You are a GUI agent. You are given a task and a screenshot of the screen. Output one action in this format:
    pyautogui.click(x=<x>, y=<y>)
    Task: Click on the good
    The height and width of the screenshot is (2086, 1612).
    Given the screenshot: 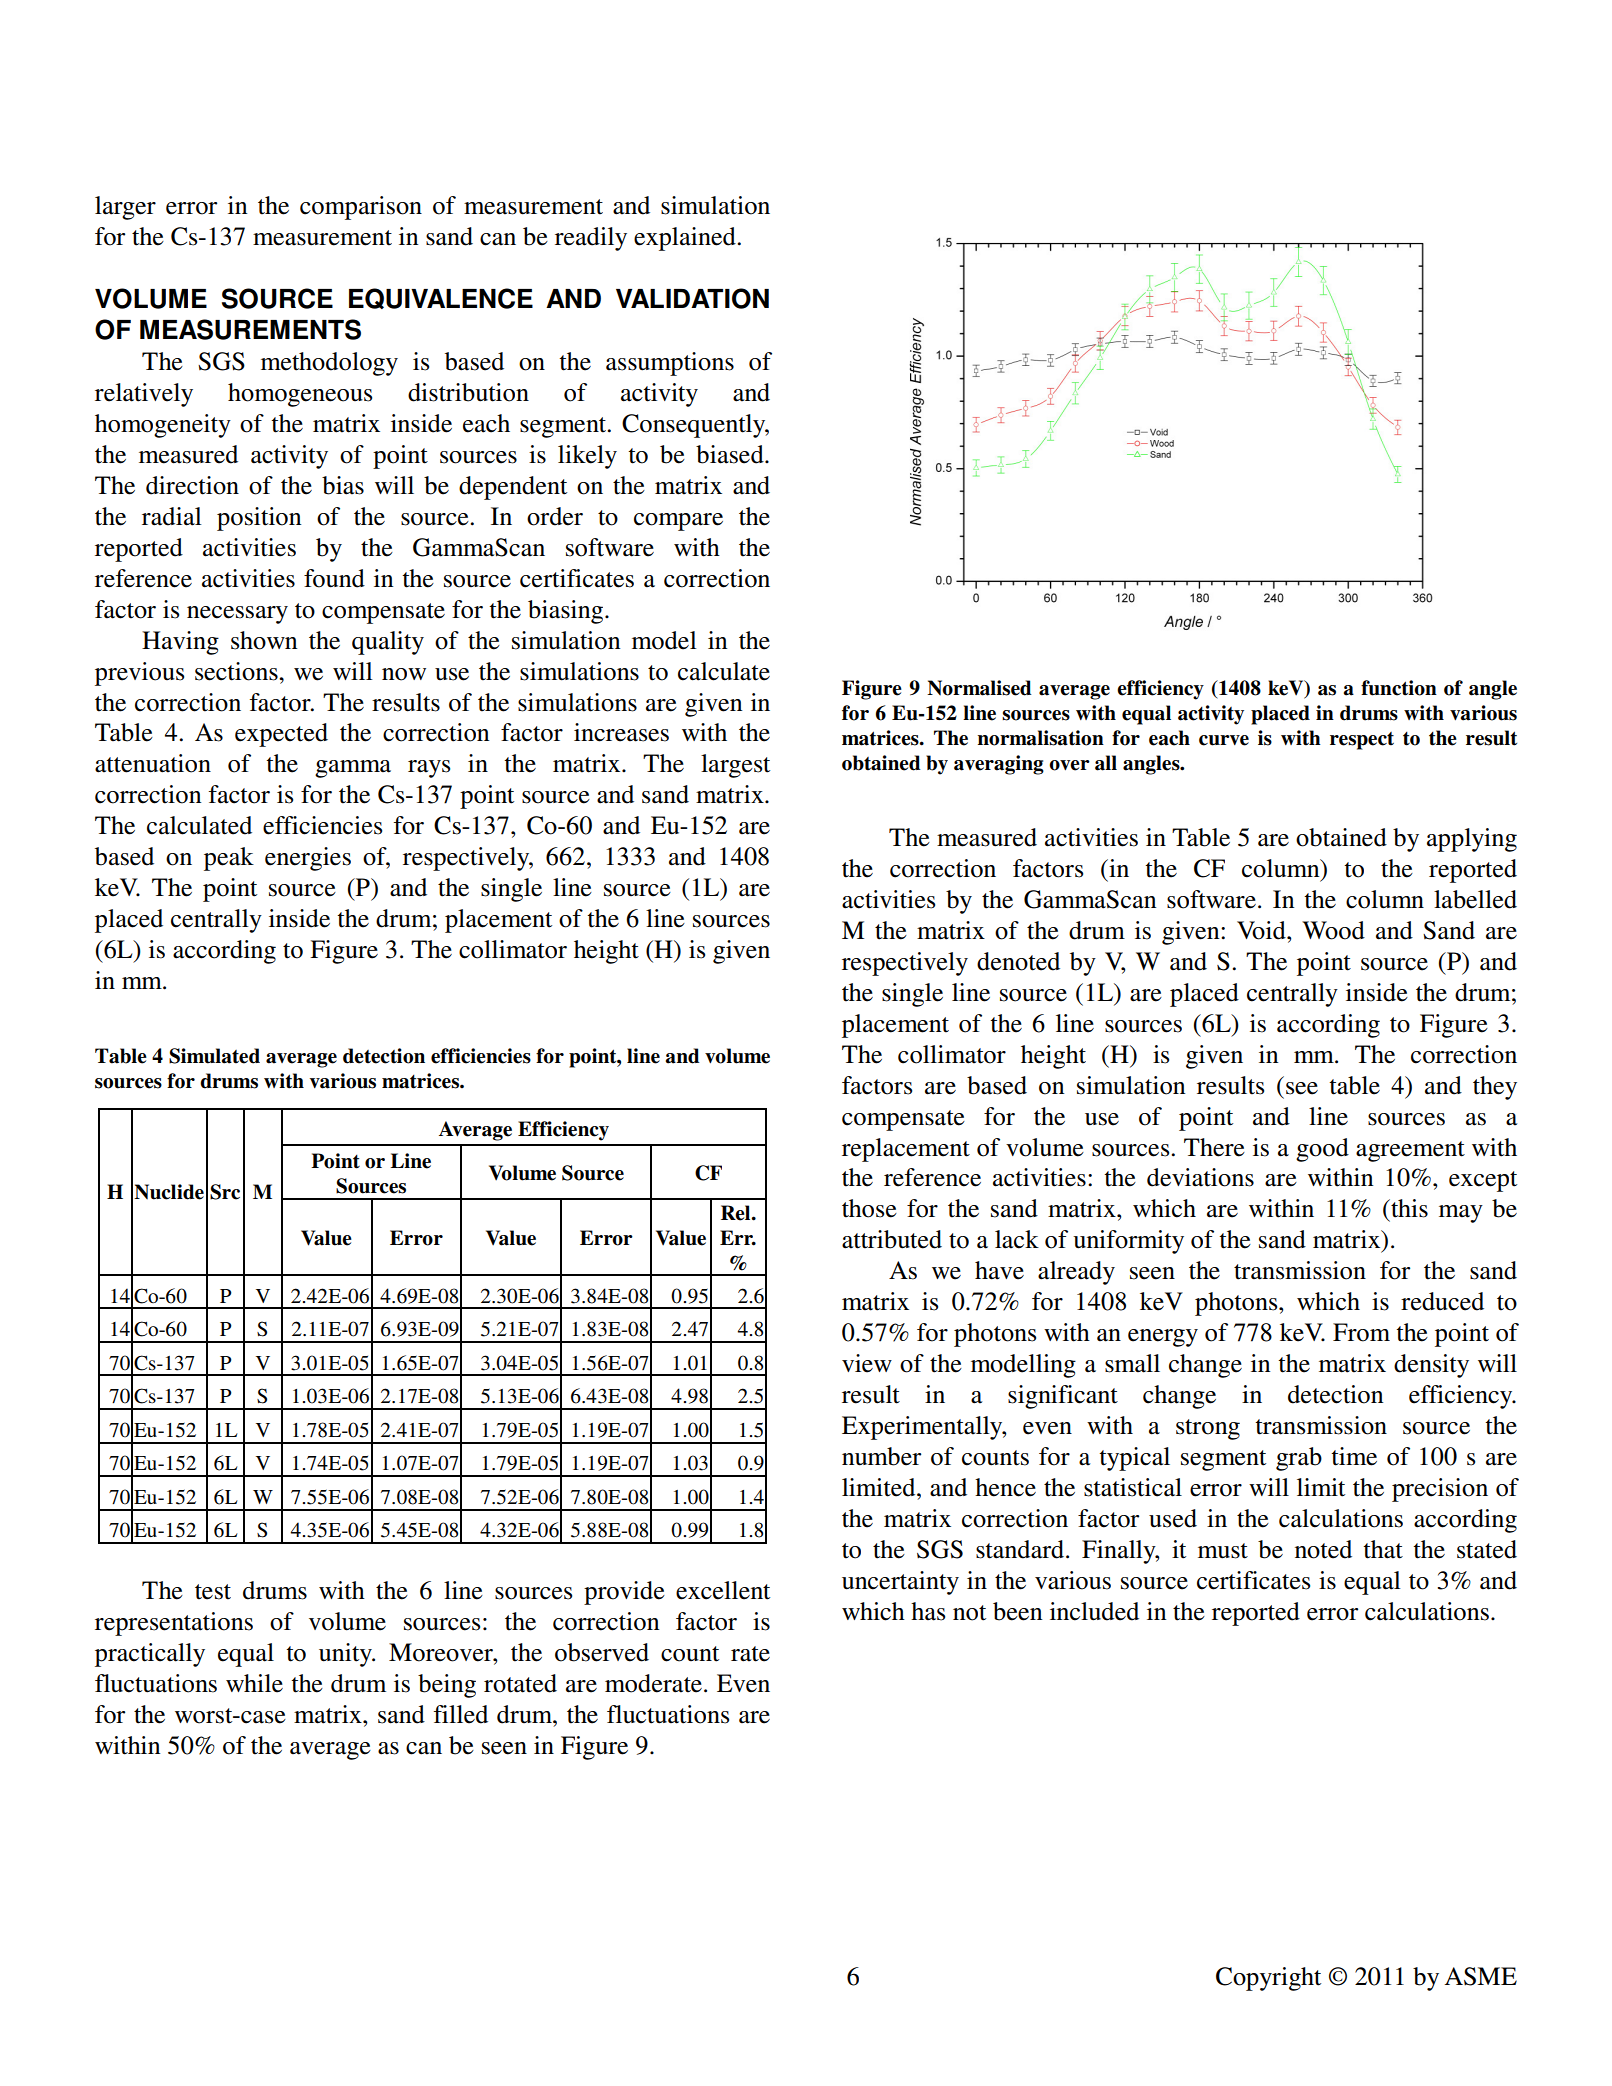 What is the action you would take?
    pyautogui.click(x=1322, y=1150)
